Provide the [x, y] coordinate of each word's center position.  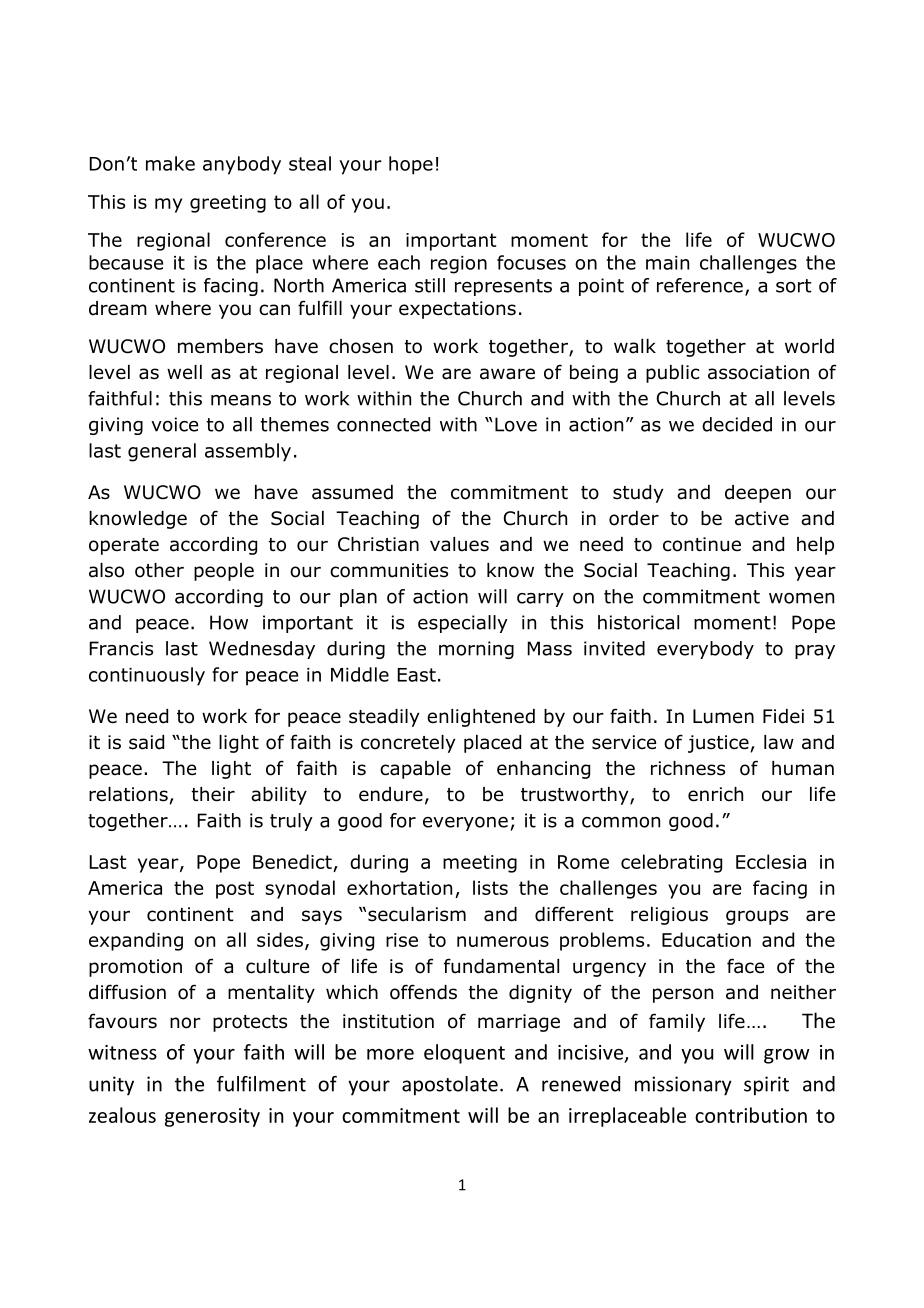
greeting [228, 204]
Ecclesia [771, 861]
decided [737, 424]
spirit [766, 1086]
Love [516, 424]
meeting [480, 864]
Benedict [292, 861]
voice [174, 424]
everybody [705, 650]
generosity [212, 1117]
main [667, 263]
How [229, 622]
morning [476, 650]
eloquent [464, 1054]
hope [411, 165]
